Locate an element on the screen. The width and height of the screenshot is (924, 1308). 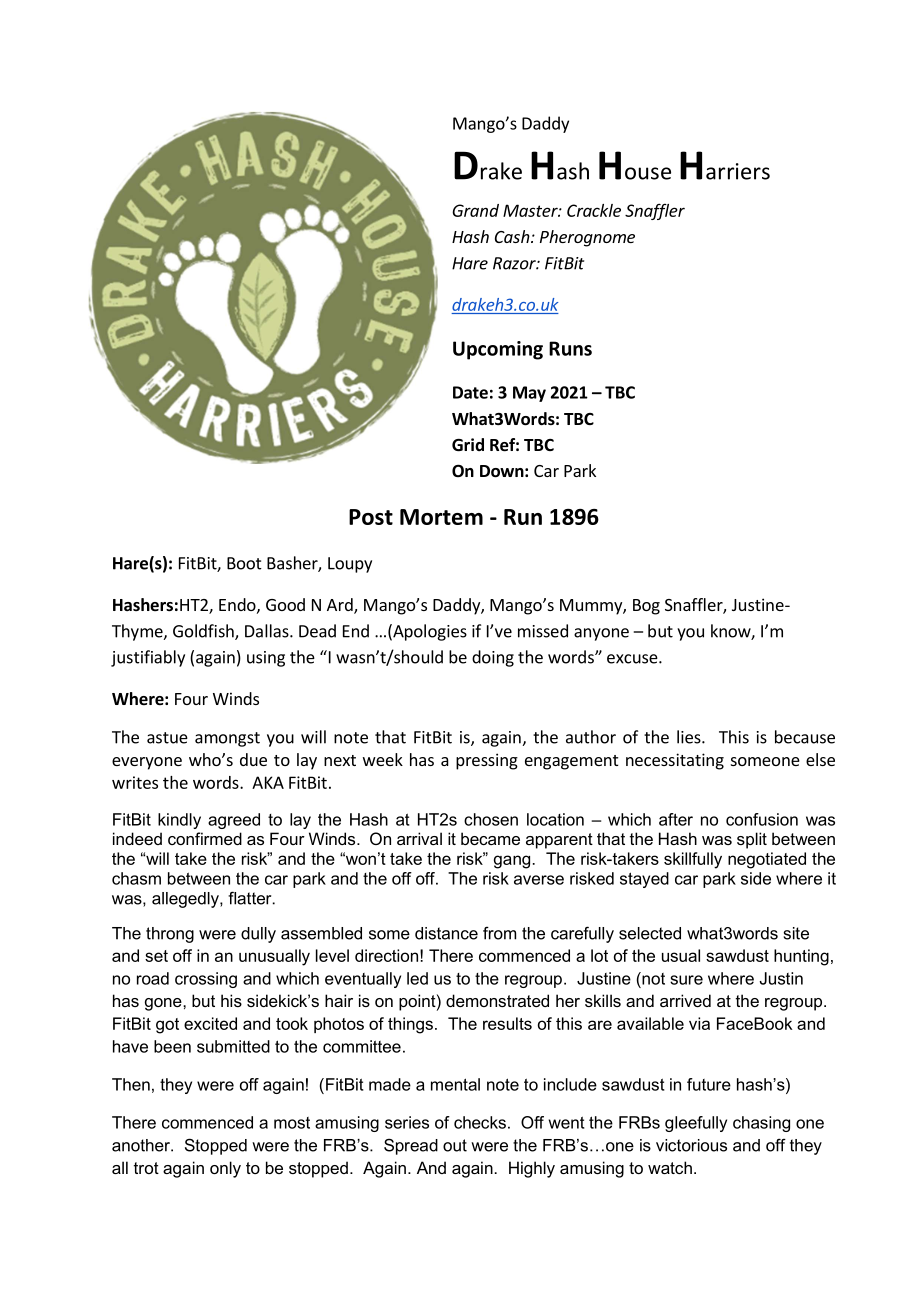
Crackle is located at coordinates (594, 210).
